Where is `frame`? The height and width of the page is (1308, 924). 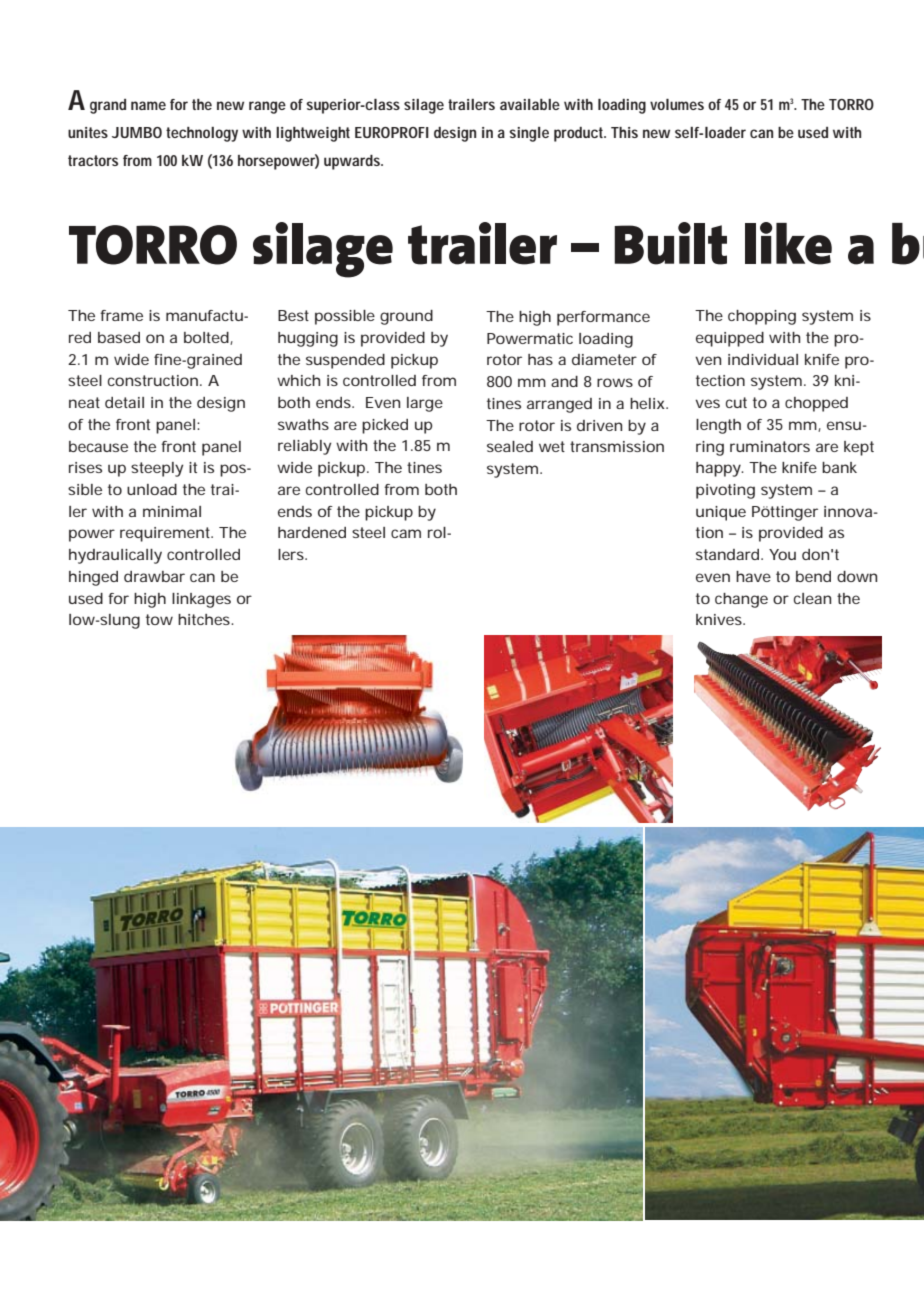
frame is located at coordinates (121, 315).
